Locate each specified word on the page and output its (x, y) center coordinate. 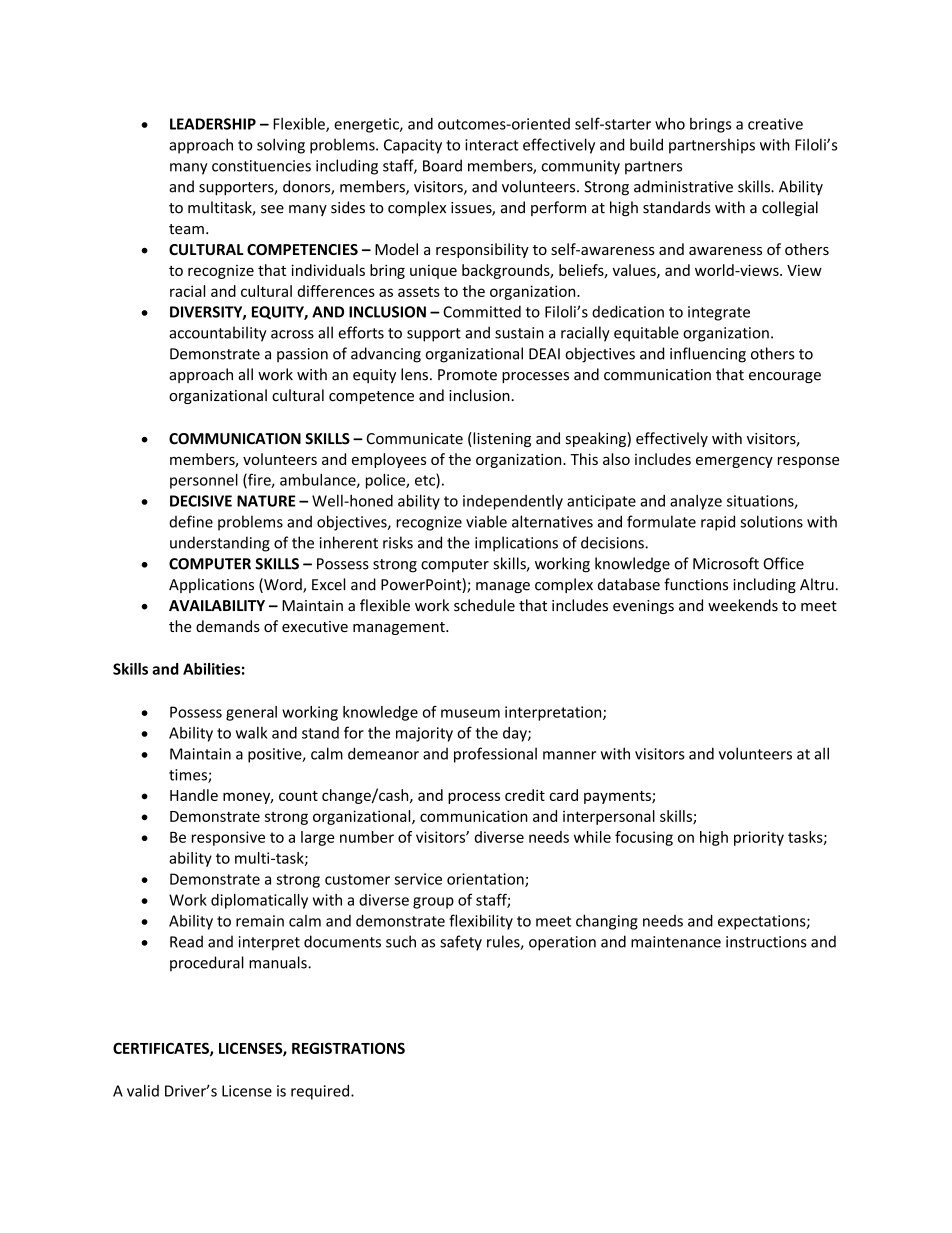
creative (775, 124)
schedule (484, 605)
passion (302, 355)
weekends (743, 605)
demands (228, 626)
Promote (467, 375)
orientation (486, 880)
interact (492, 145)
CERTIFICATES (162, 1049)
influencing (708, 355)
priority (759, 838)
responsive (228, 838)
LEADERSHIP (213, 124)
